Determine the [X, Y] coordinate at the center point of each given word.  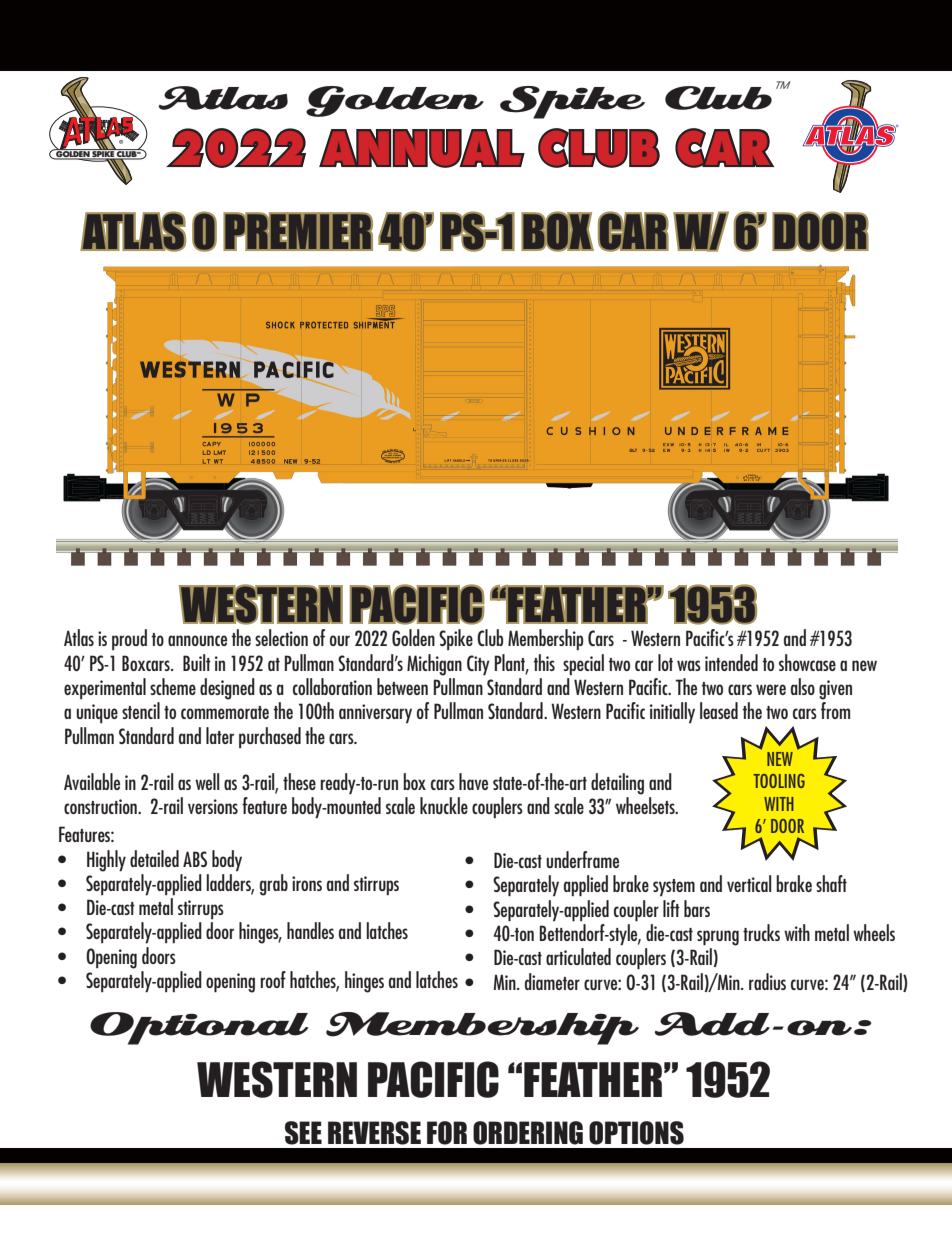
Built [197, 662]
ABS [195, 859]
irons [307, 883]
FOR [447, 1133]
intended [731, 662]
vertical [749, 883]
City [478, 665]
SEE [303, 1133]
